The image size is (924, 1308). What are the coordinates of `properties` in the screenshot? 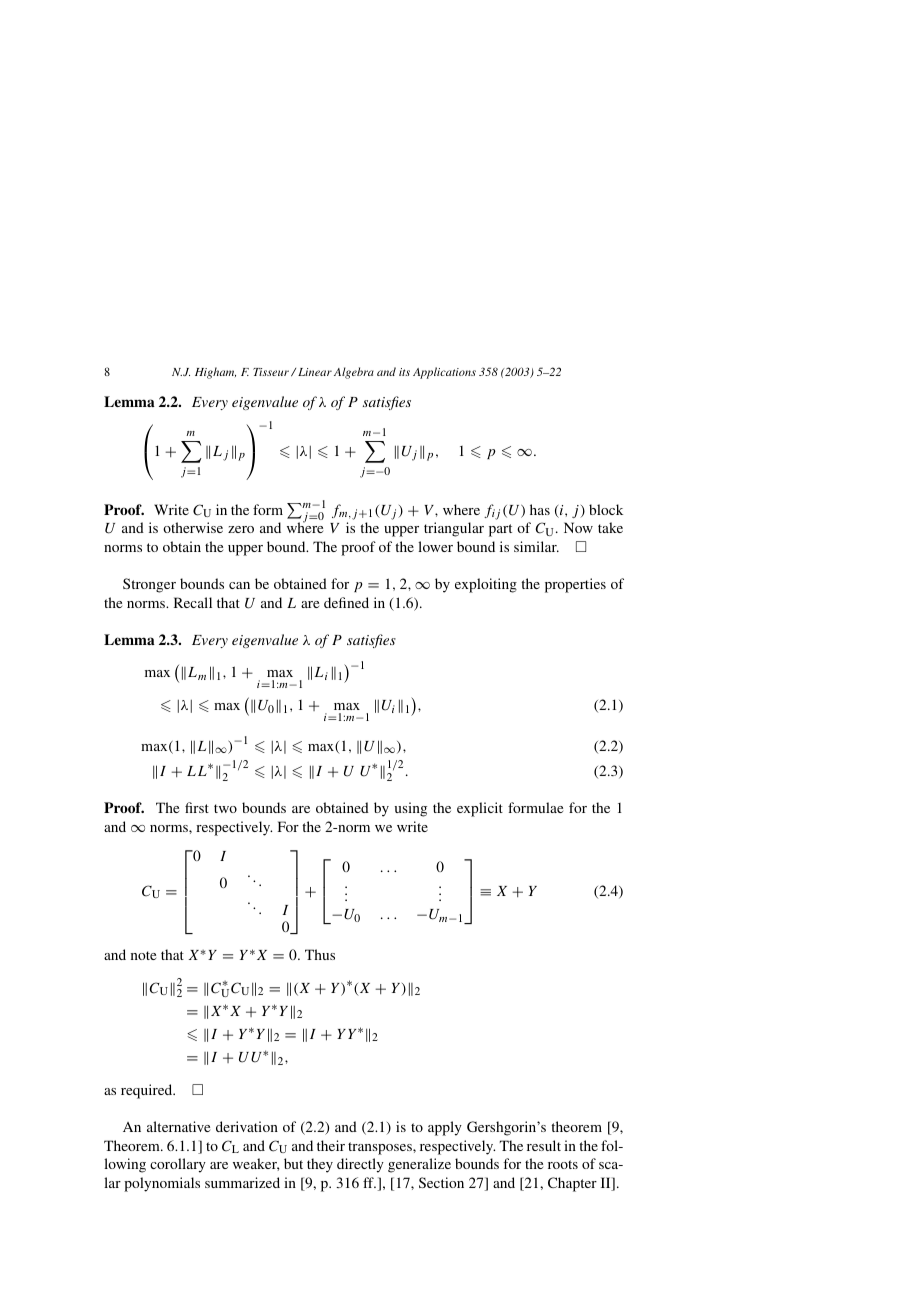 It's located at (575, 585).
